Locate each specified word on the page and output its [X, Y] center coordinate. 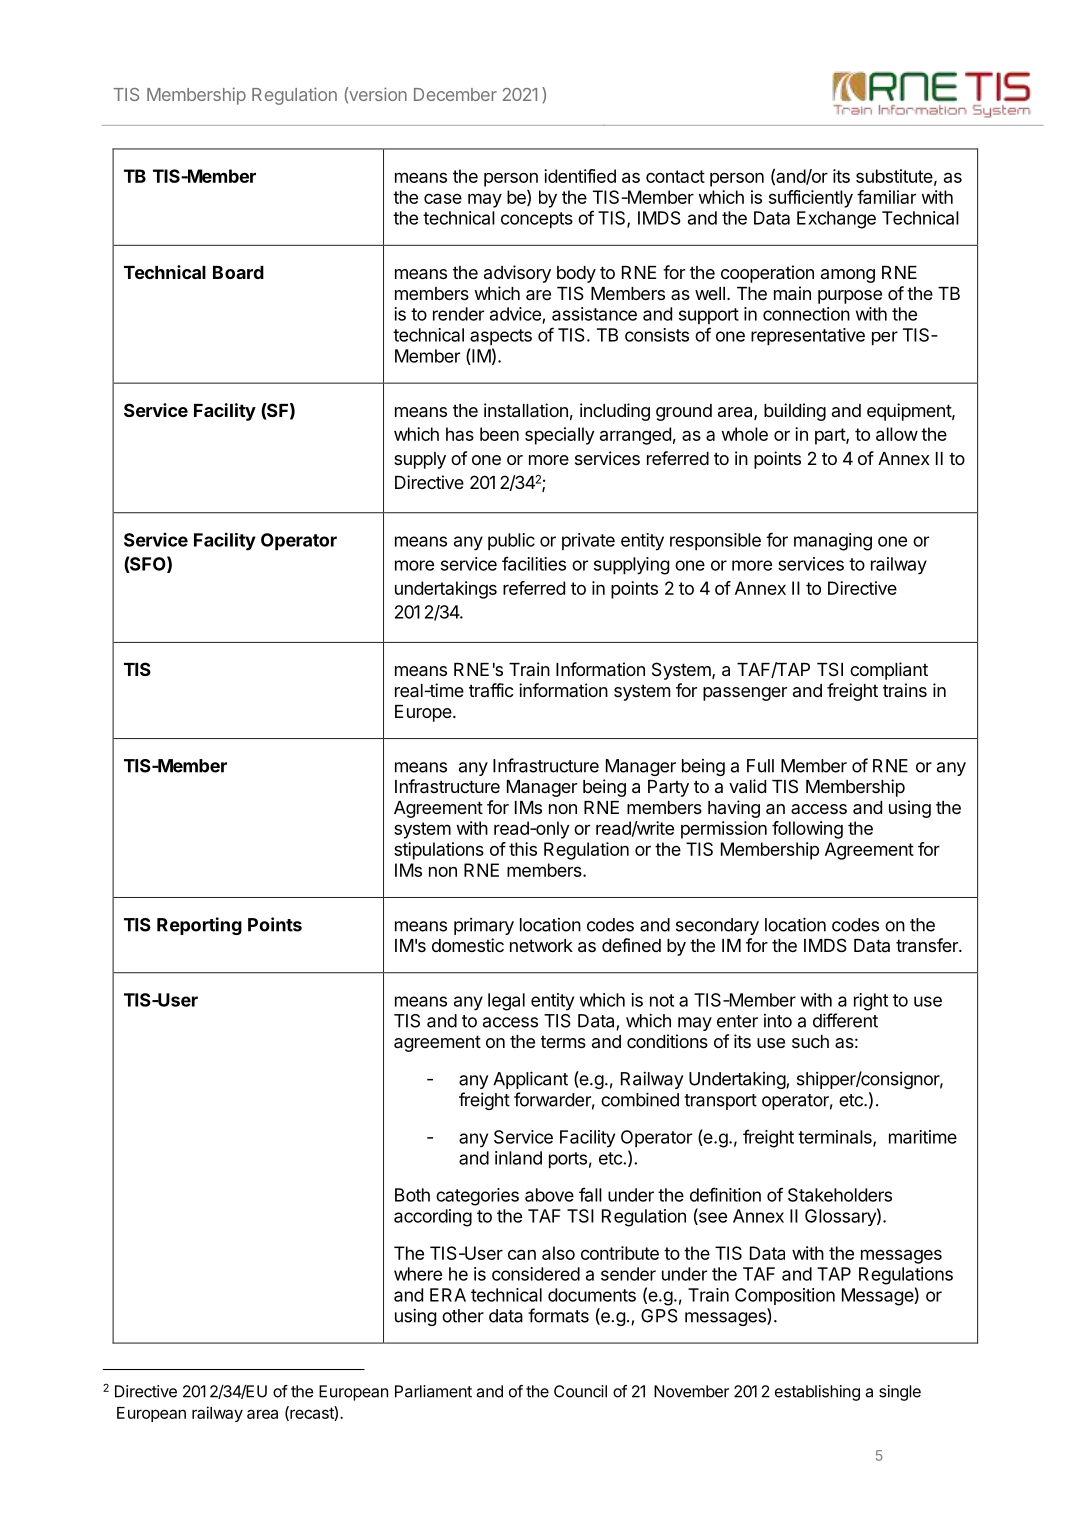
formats [558, 1315]
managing [833, 542]
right [871, 1002]
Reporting [199, 926]
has [460, 434]
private [588, 541]
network [541, 945]
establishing [817, 1393]
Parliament [433, 1391]
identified [580, 176]
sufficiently [811, 199]
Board [238, 272]
